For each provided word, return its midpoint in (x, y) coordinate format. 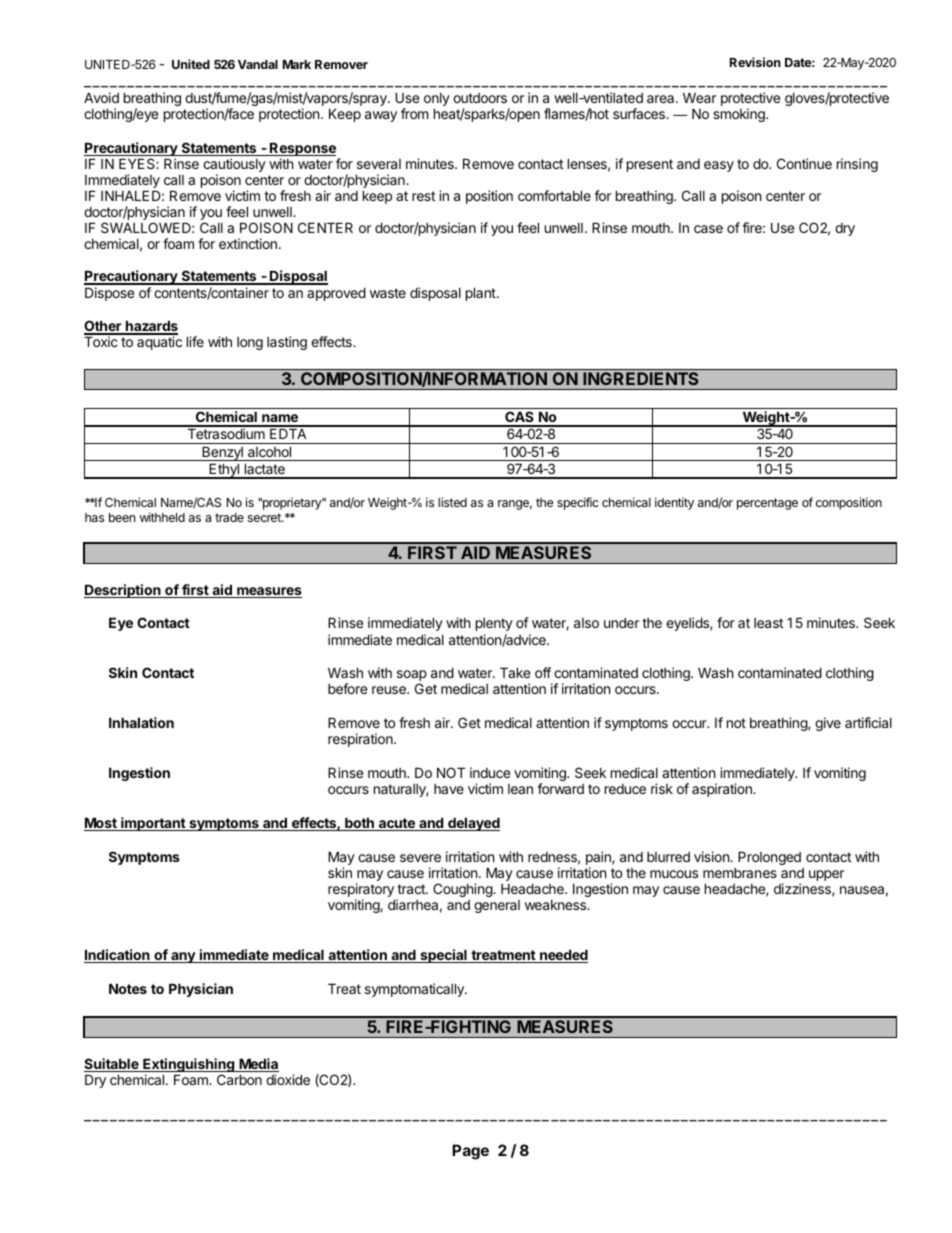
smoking (740, 115)
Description (123, 591)
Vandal (258, 64)
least (768, 623)
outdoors (480, 98)
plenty (494, 624)
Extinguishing (189, 1066)
